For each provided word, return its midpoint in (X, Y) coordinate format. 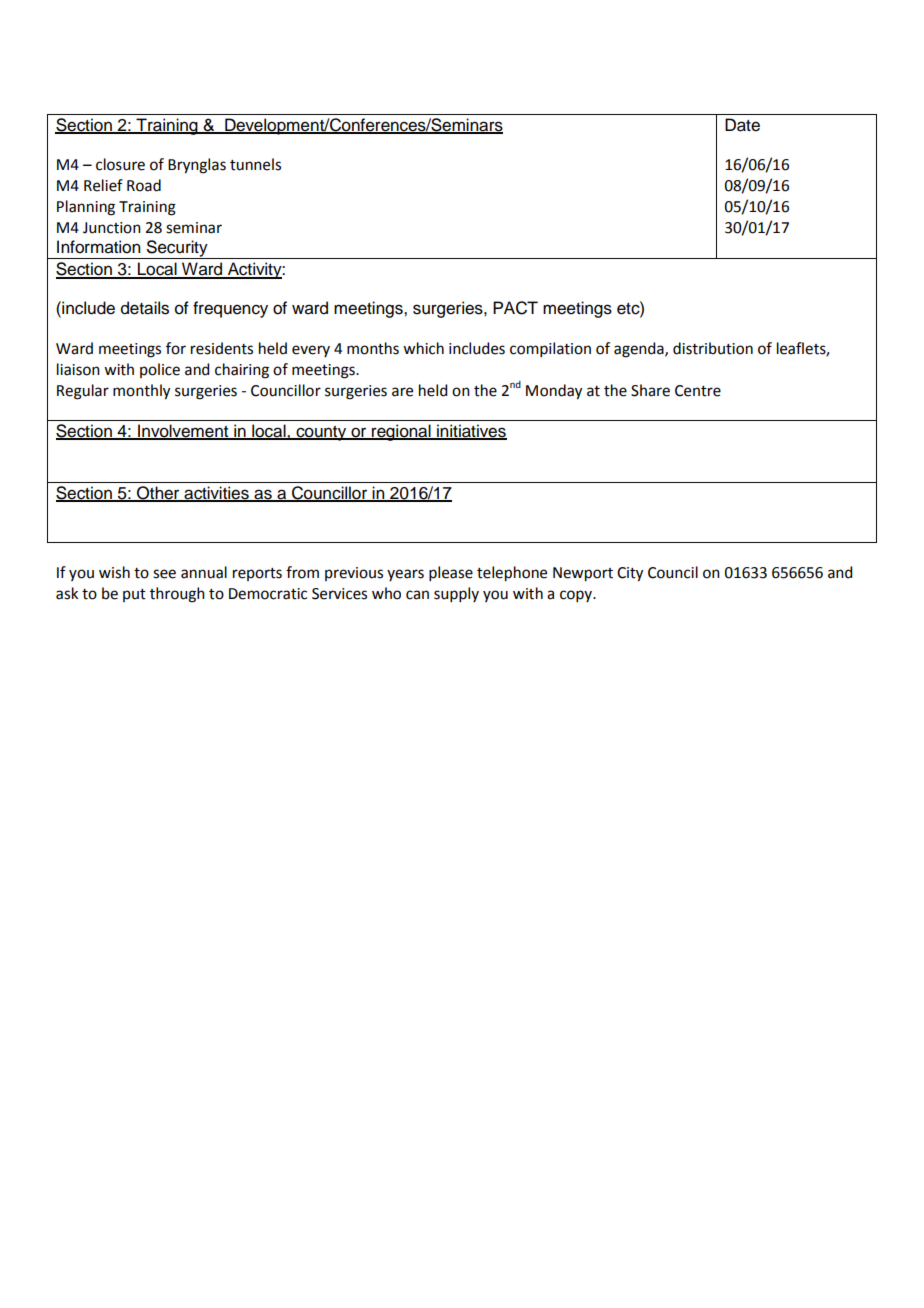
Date (742, 125)
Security (177, 249)
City (630, 574)
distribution (713, 348)
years (405, 575)
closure (120, 164)
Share (650, 390)
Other (158, 494)
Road (144, 185)
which (423, 348)
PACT (515, 308)
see (164, 574)
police (160, 370)
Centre (698, 391)
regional (401, 432)
